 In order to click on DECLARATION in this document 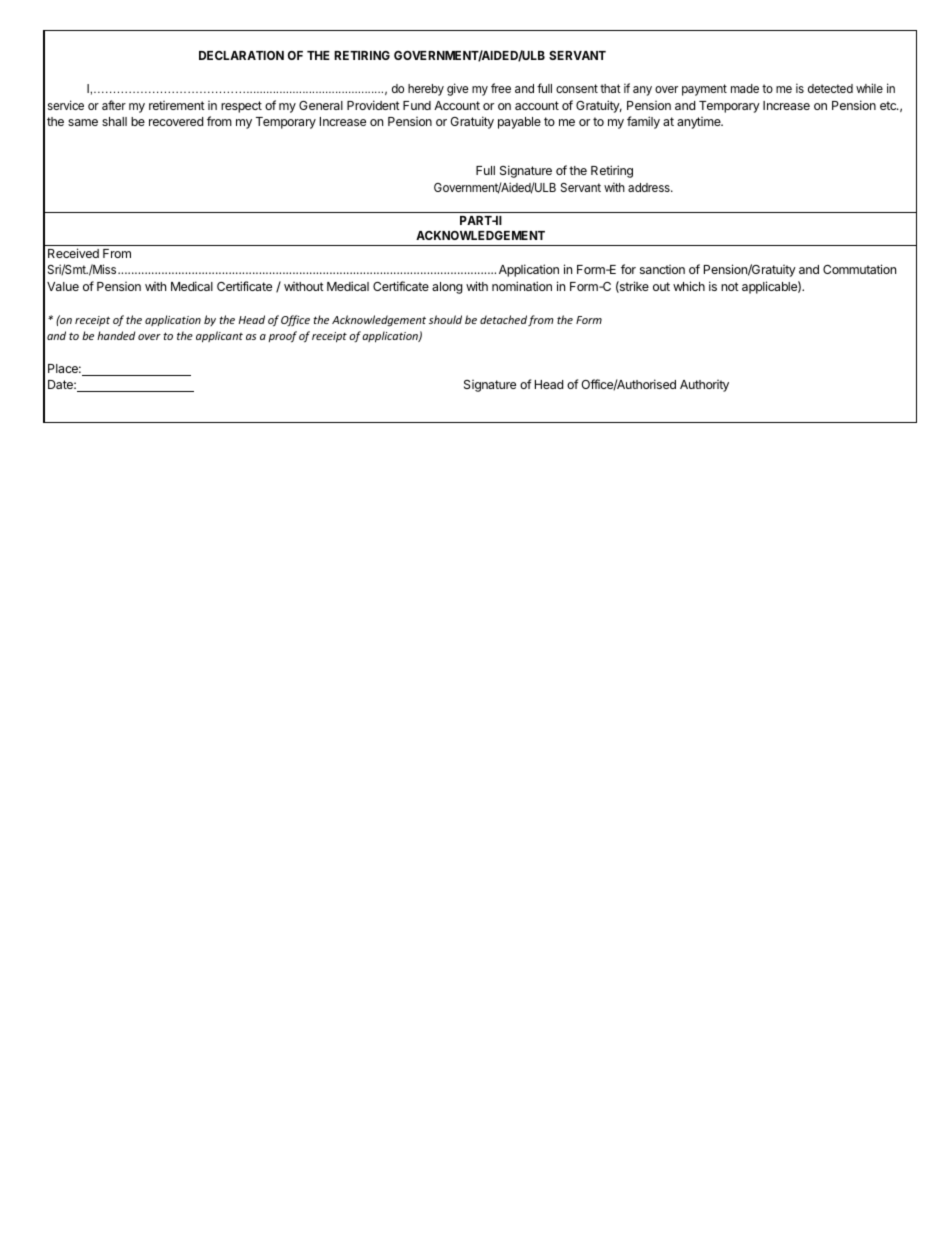, I will do `click(241, 55)`.
